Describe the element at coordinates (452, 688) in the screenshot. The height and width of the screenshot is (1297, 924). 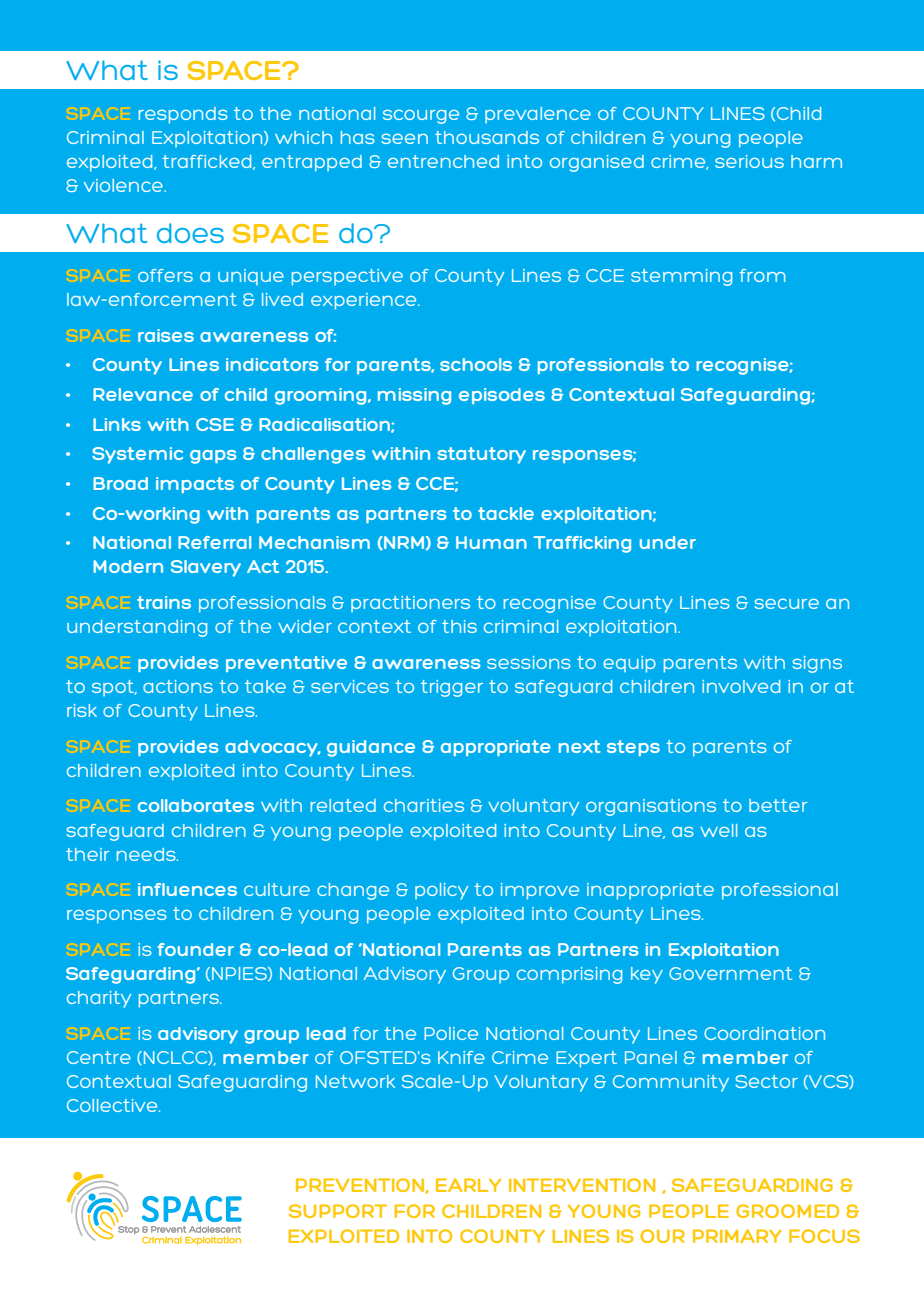
I see `trigger` at that location.
